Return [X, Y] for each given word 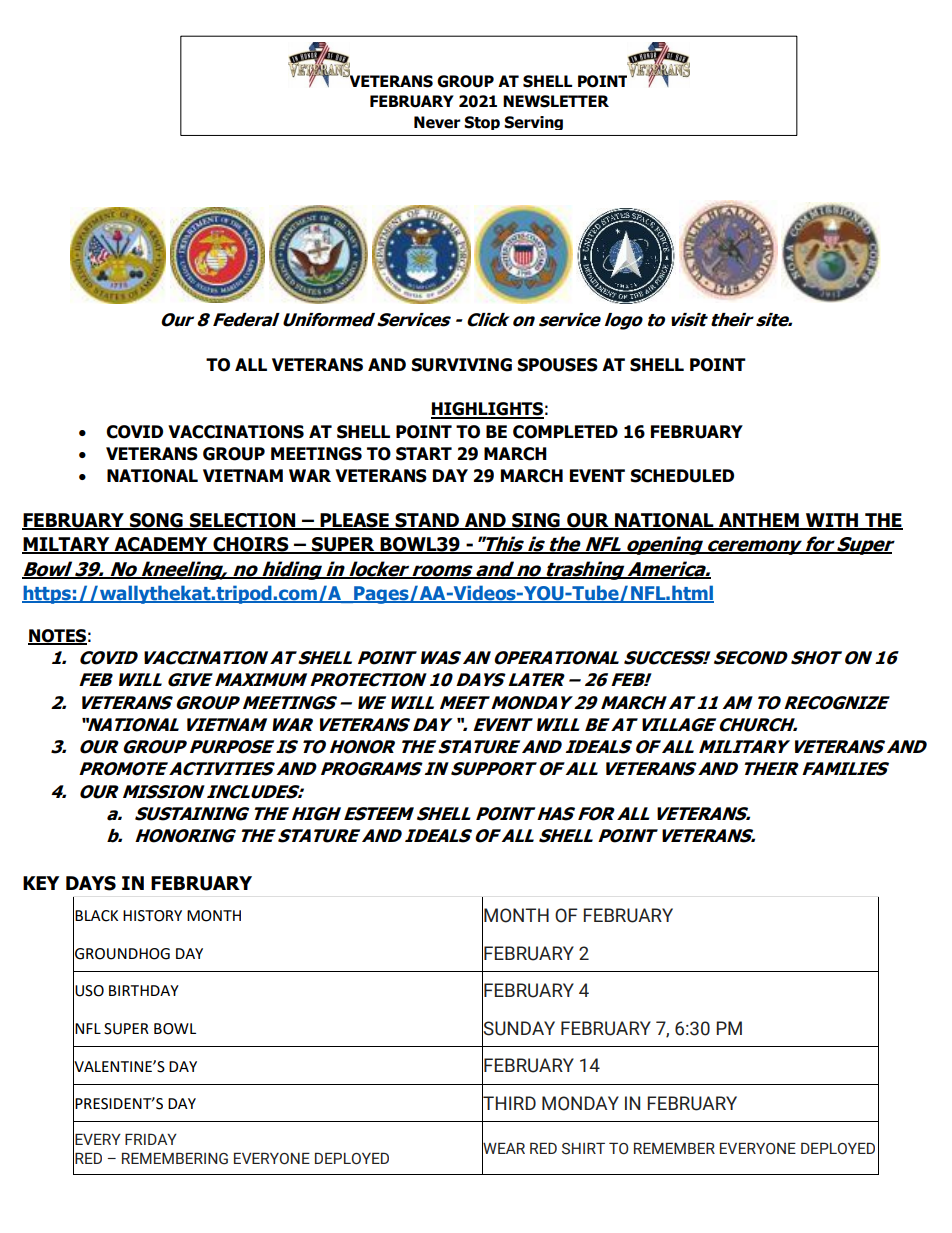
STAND [427, 521]
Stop [482, 123]
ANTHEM [759, 521]
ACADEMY [161, 545]
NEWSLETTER [556, 101]
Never [437, 122]
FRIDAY [151, 1139]
